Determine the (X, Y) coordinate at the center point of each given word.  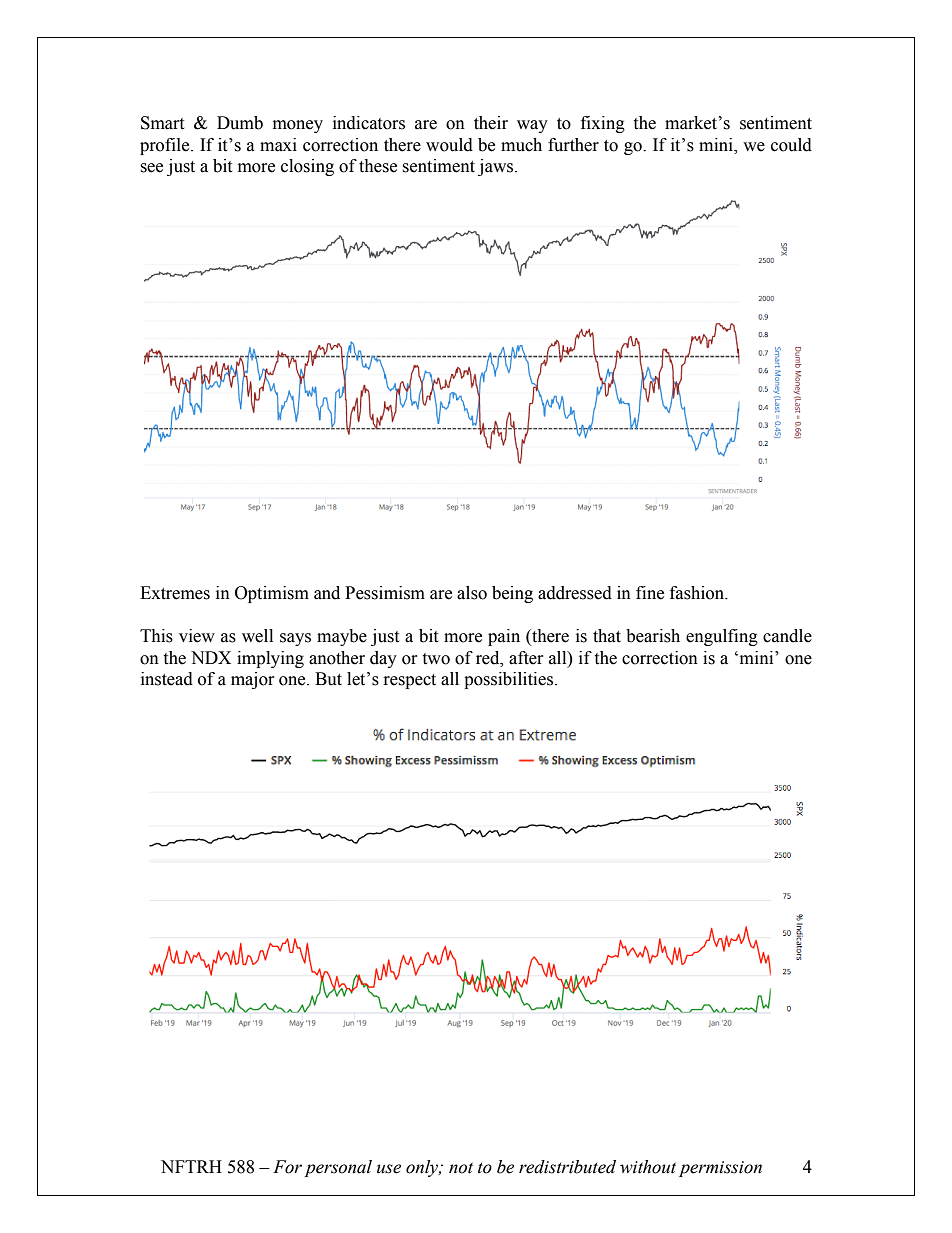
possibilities (508, 680)
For (287, 1167)
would (449, 145)
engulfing (722, 637)
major (253, 680)
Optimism (272, 594)
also (472, 593)
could (791, 145)
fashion (698, 593)
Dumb (240, 123)
